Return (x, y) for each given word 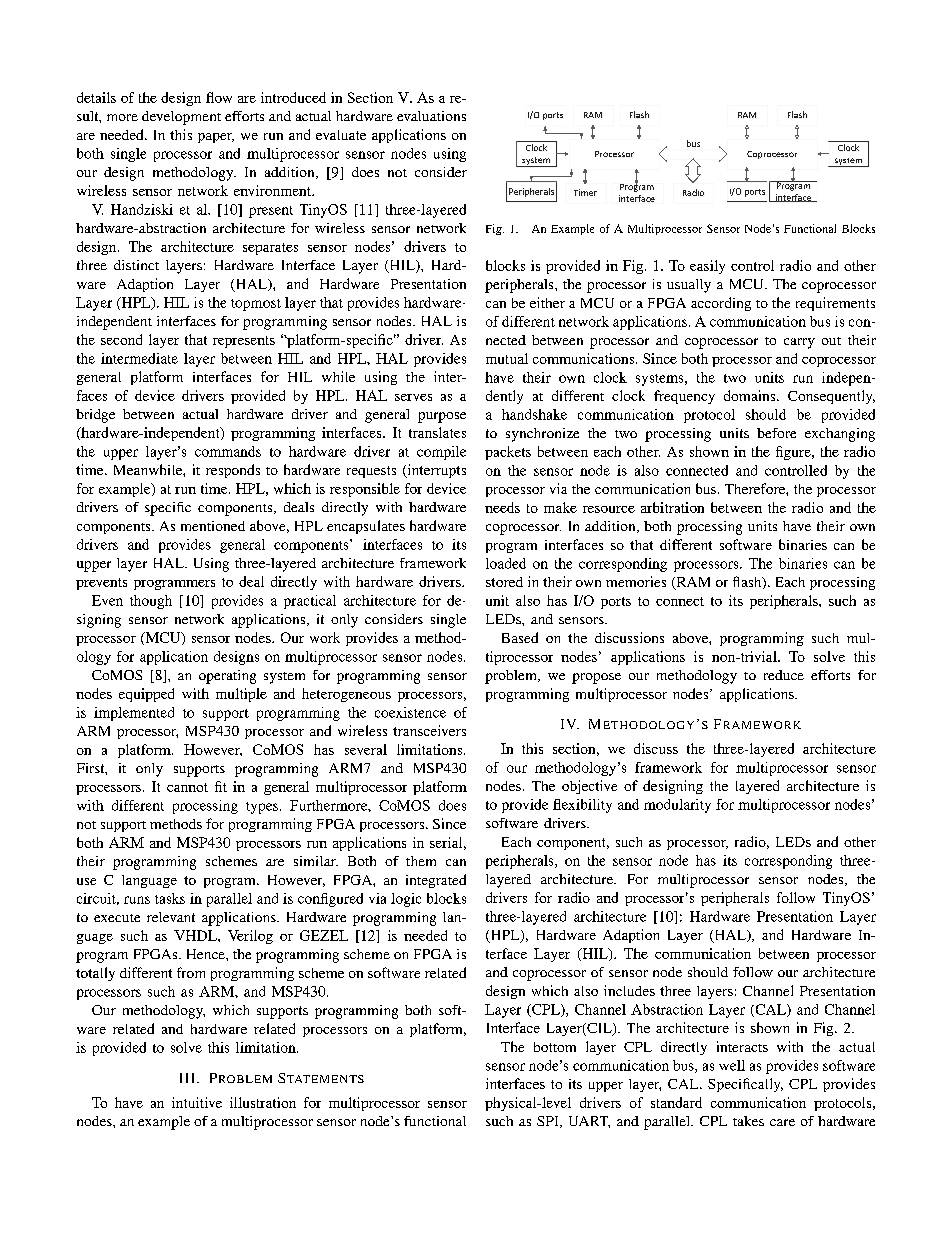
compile (441, 453)
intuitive (197, 1102)
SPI (549, 1122)
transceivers (429, 730)
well (732, 1065)
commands (228, 451)
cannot (187, 787)
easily (707, 267)
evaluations (431, 116)
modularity (677, 806)
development (181, 118)
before (776, 433)
